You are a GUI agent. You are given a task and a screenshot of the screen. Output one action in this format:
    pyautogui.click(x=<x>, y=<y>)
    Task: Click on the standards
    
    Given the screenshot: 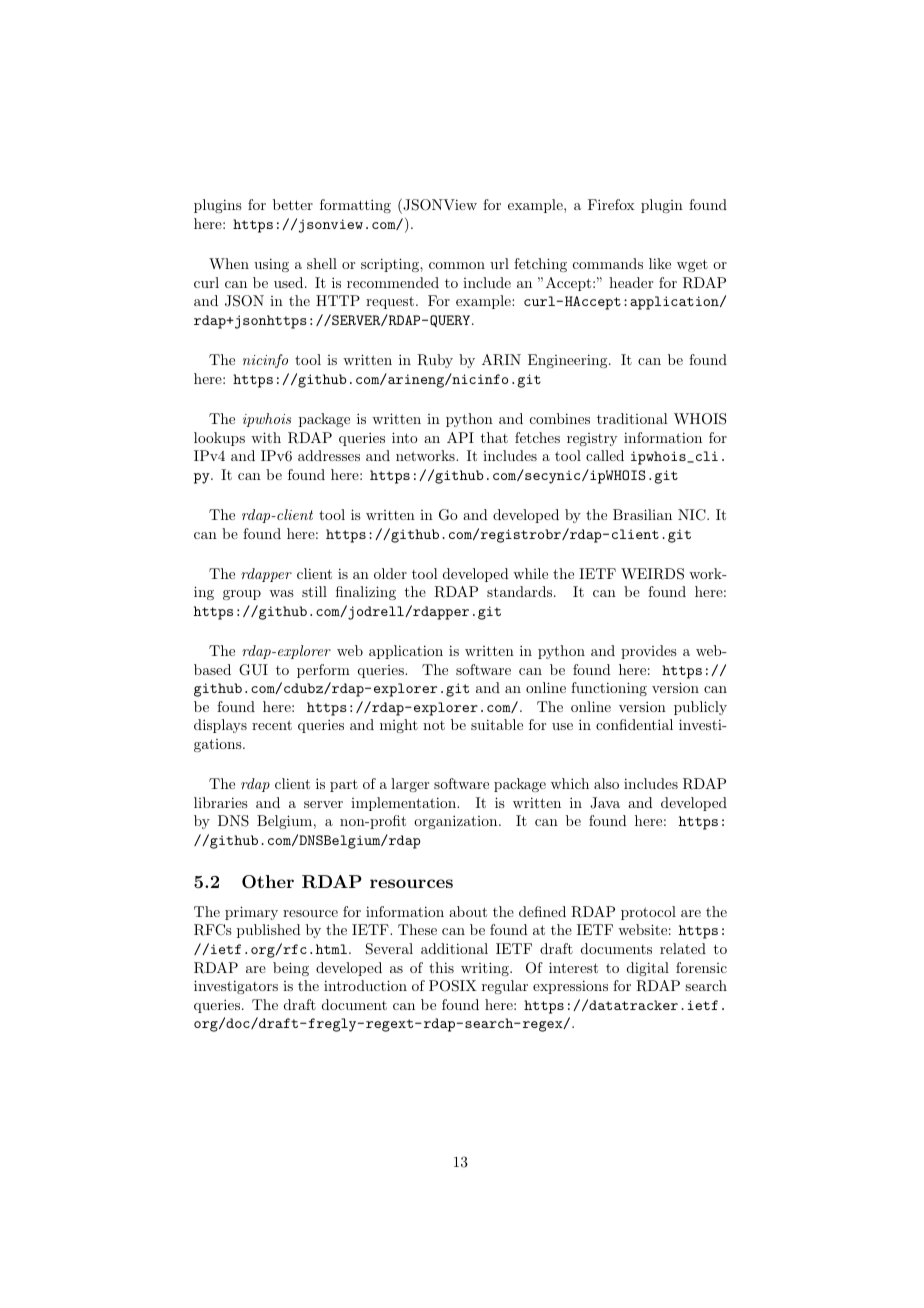 What is the action you would take?
    pyautogui.click(x=519, y=591)
